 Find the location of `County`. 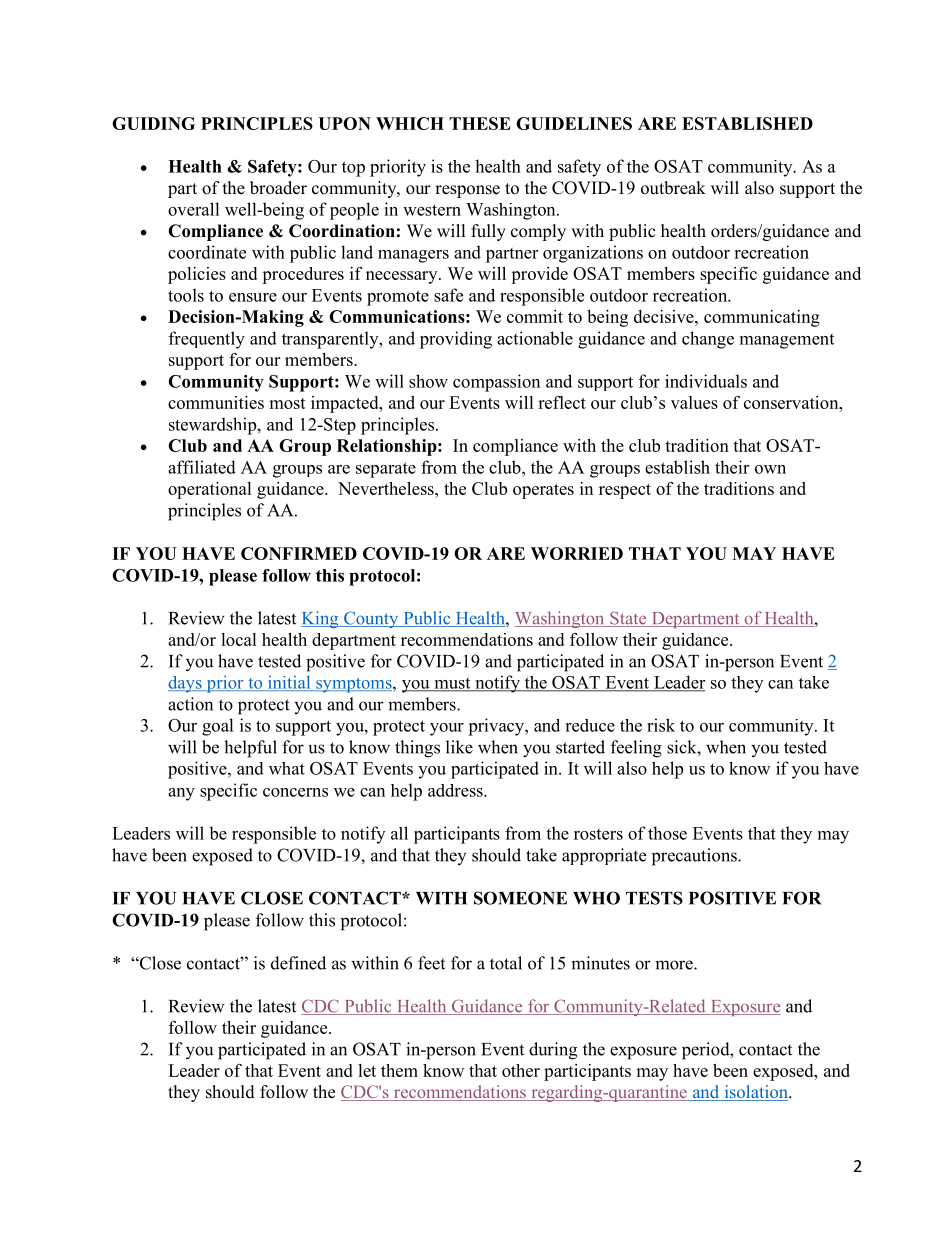

County is located at coordinates (371, 619).
